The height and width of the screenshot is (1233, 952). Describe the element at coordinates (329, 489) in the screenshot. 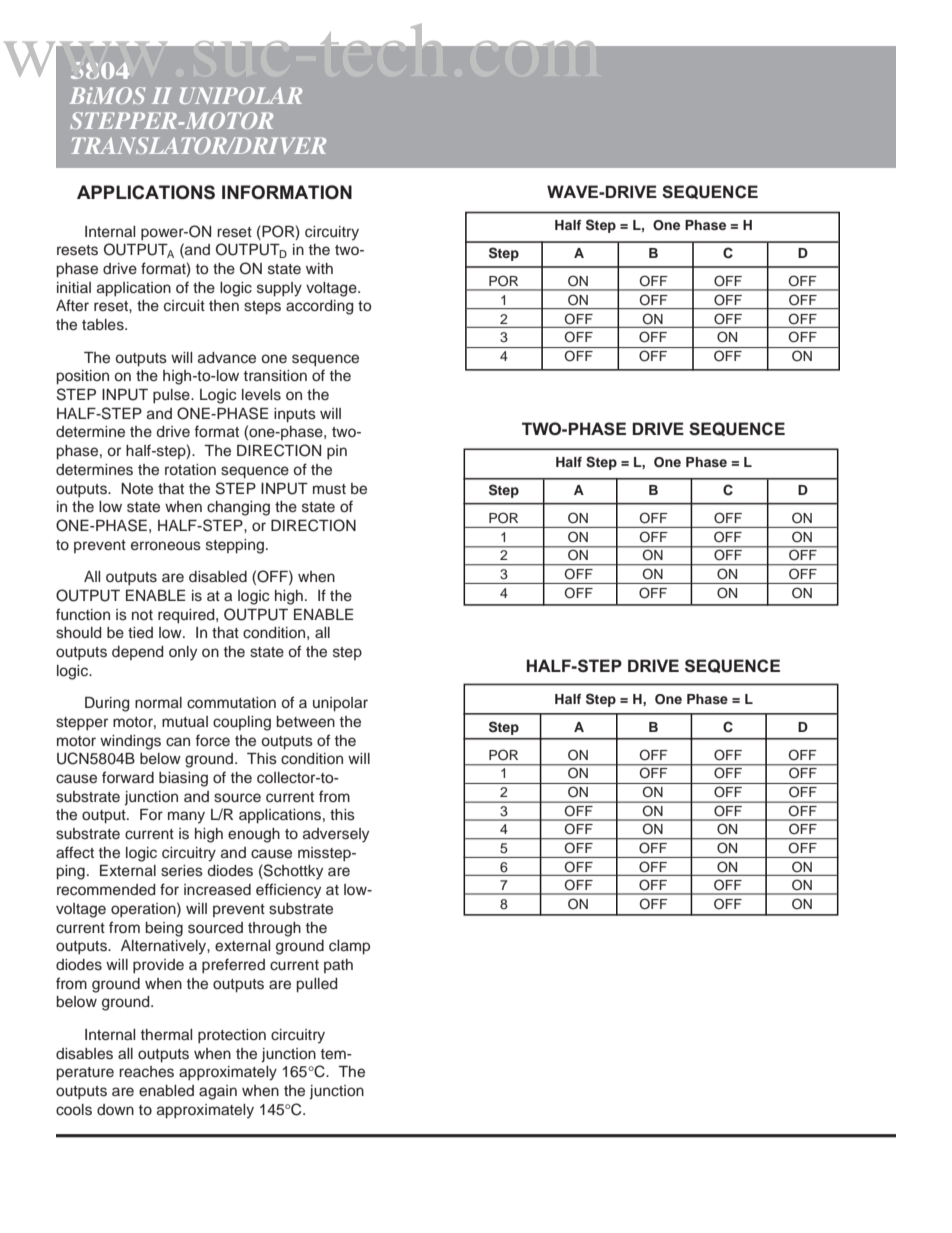

I see `must` at that location.
